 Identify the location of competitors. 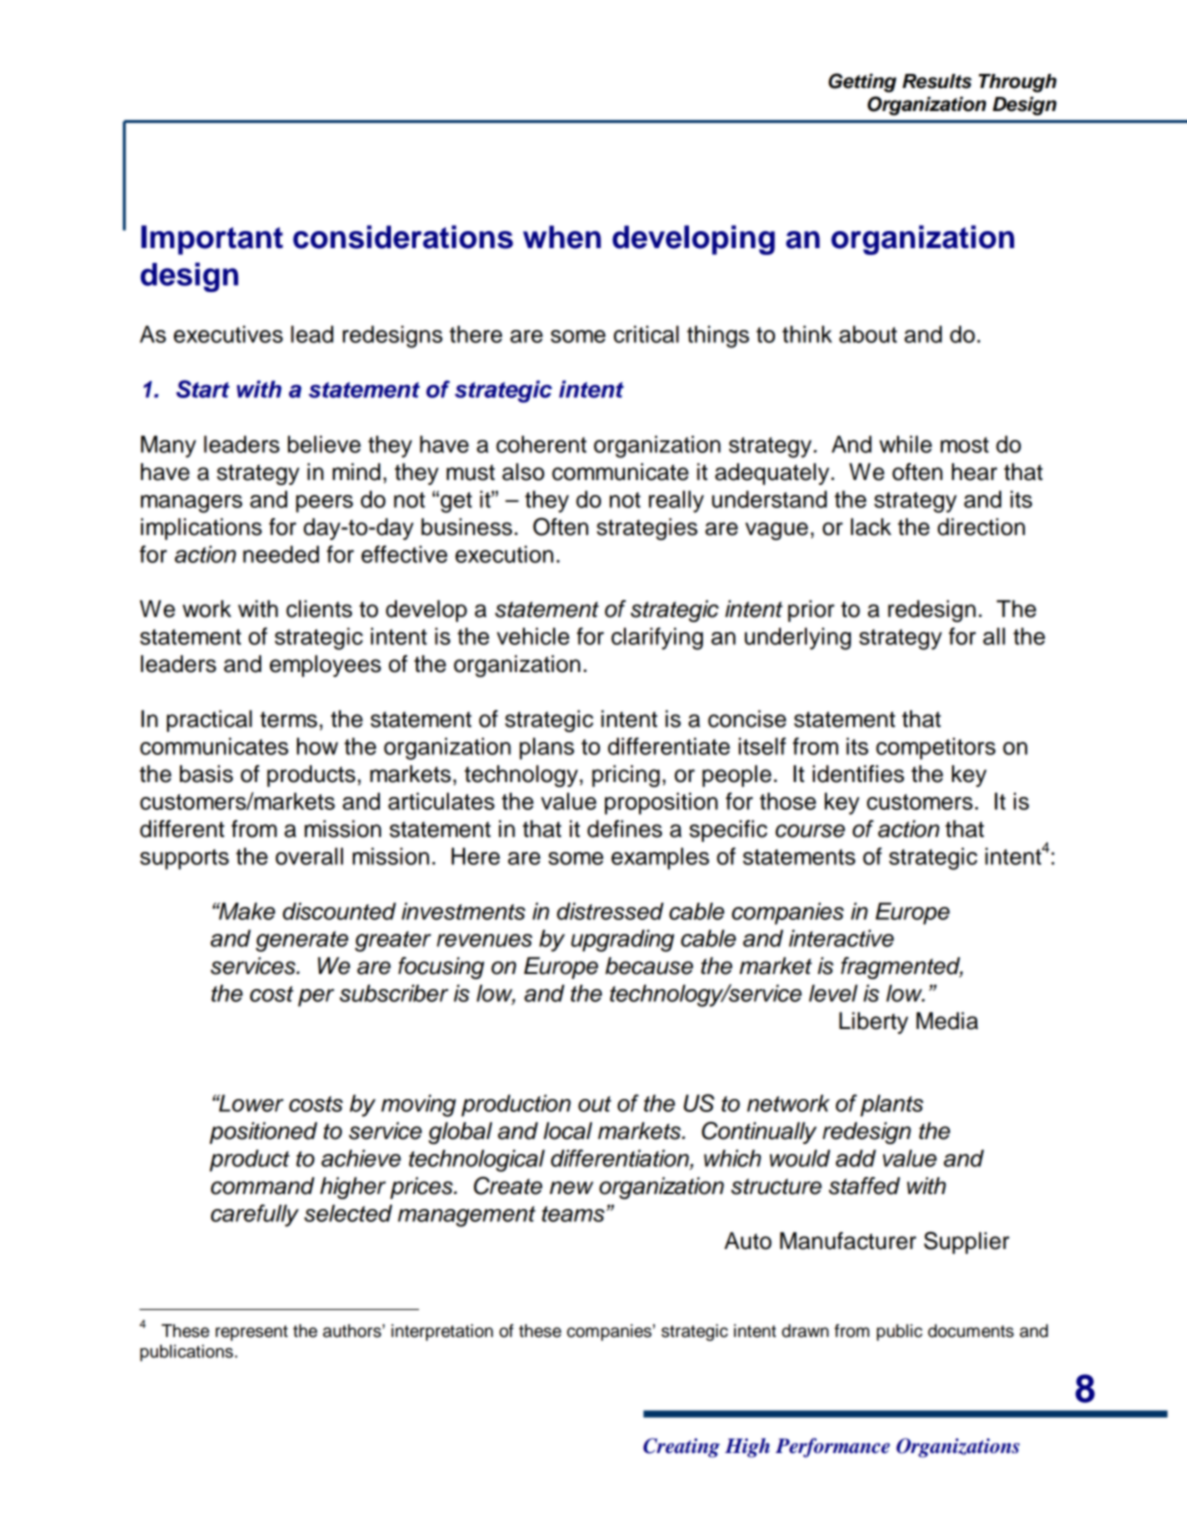
(936, 748).
